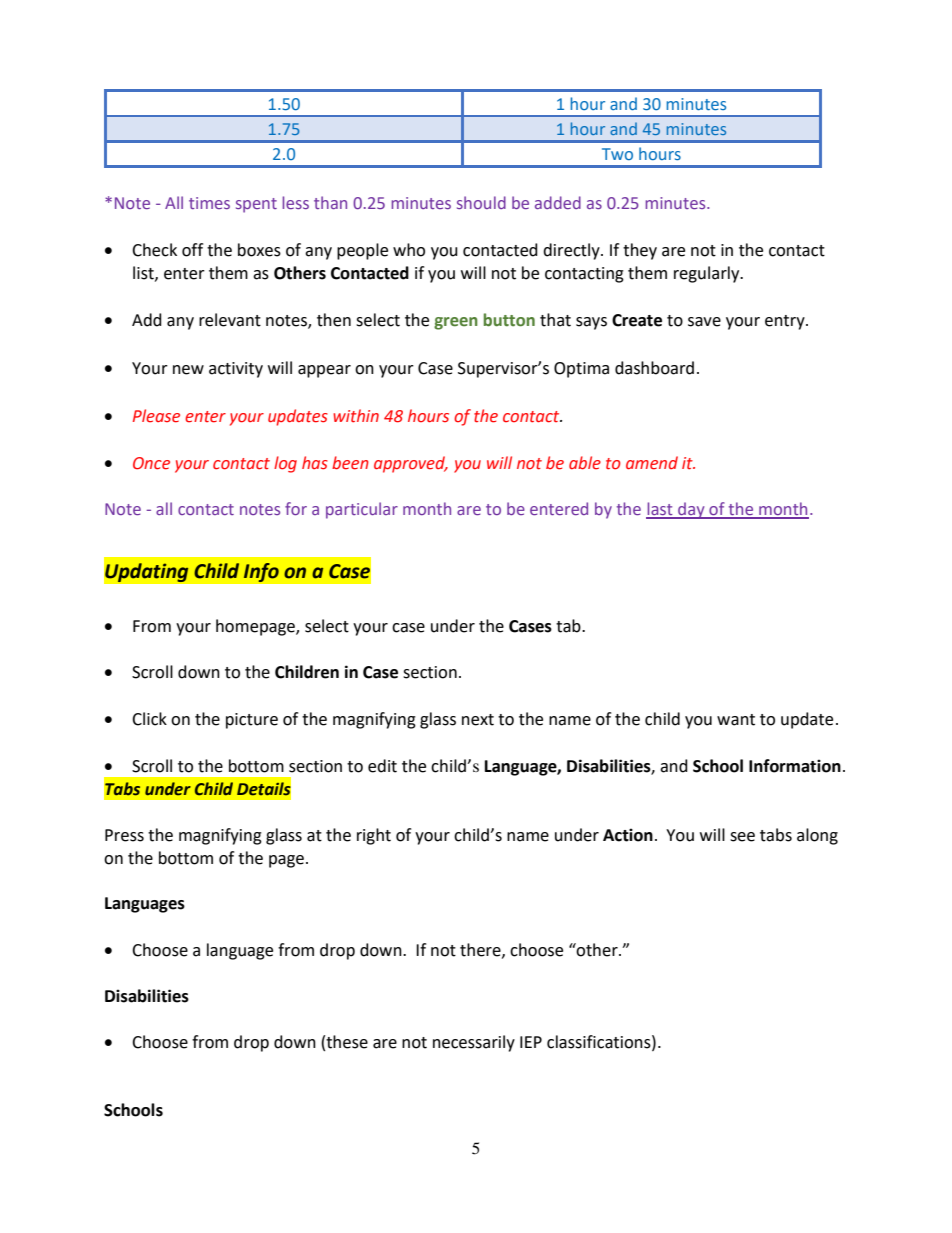 This image has width=952, height=1233. I want to click on Two, so click(617, 154).
